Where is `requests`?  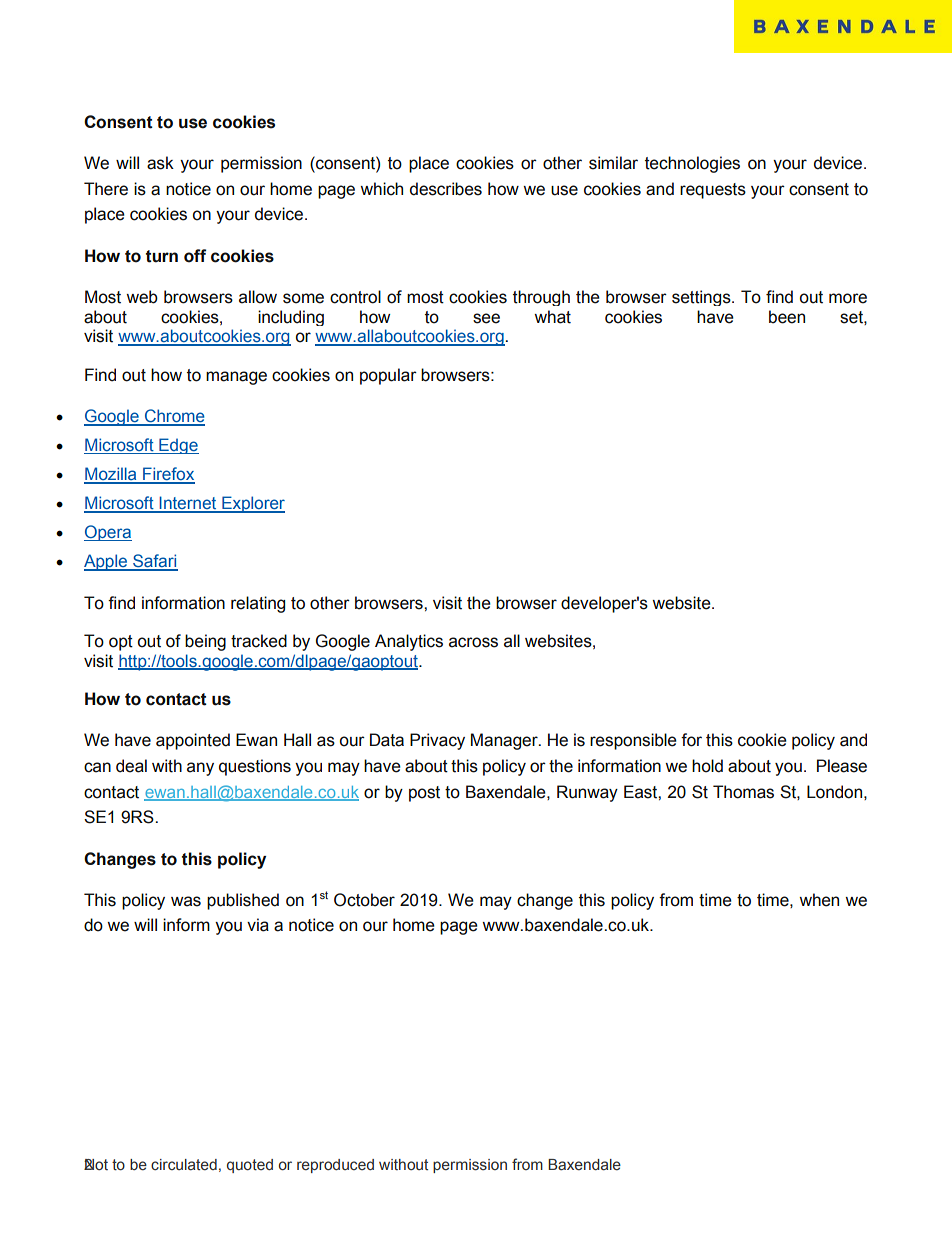 requests is located at coordinates (713, 191).
